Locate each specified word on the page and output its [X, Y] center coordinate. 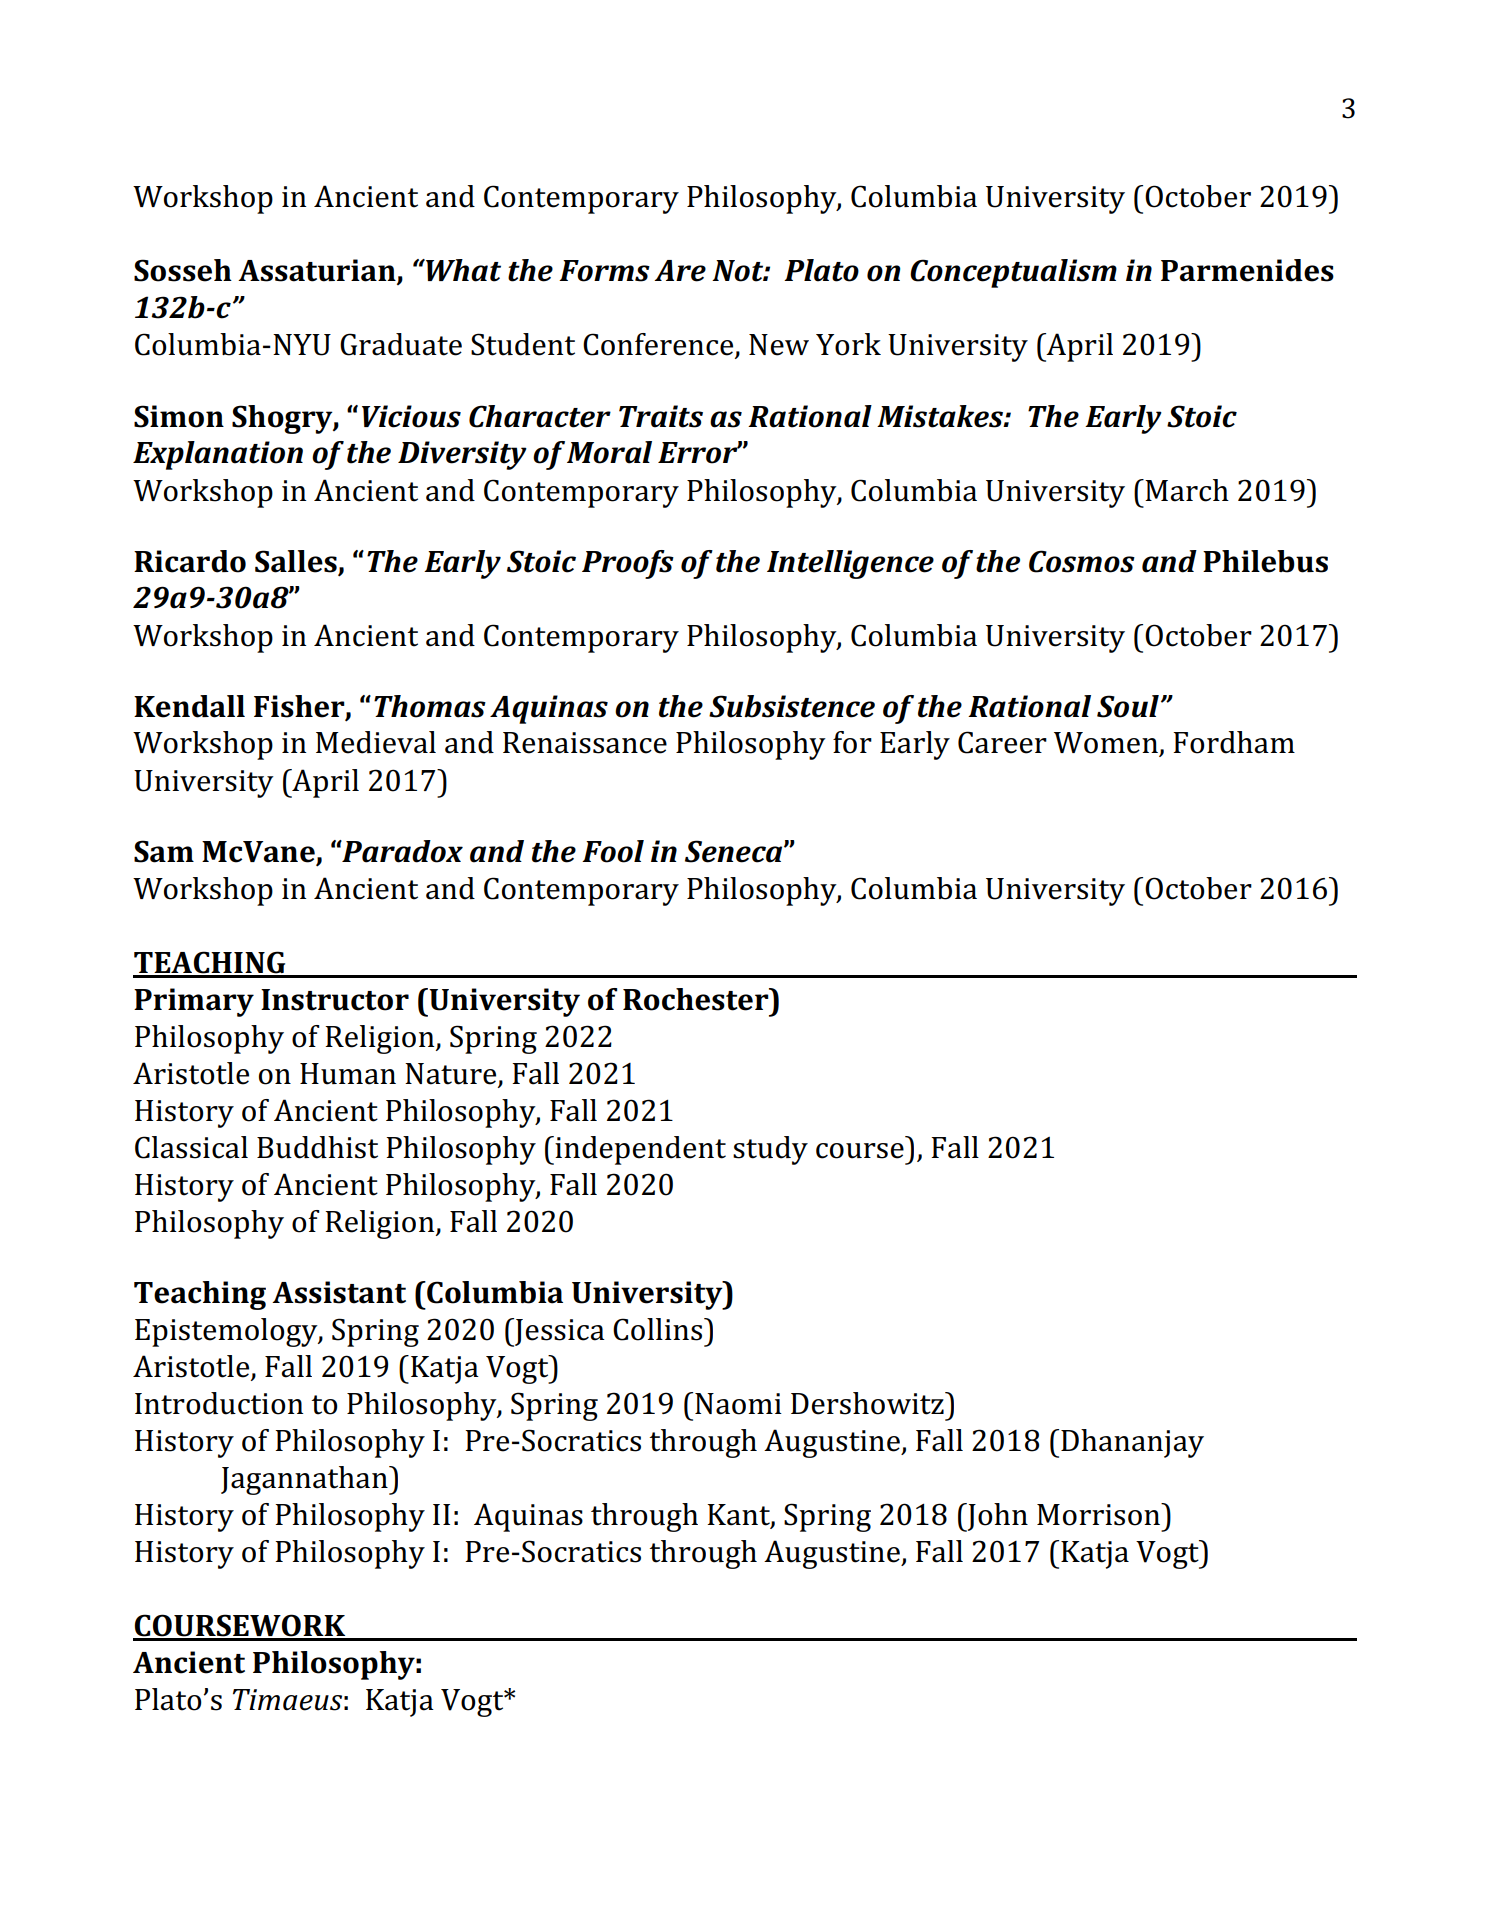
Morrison [1099, 1514]
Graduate [401, 344]
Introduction [219, 1403]
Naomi [738, 1404]
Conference [659, 345]
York [848, 344]
